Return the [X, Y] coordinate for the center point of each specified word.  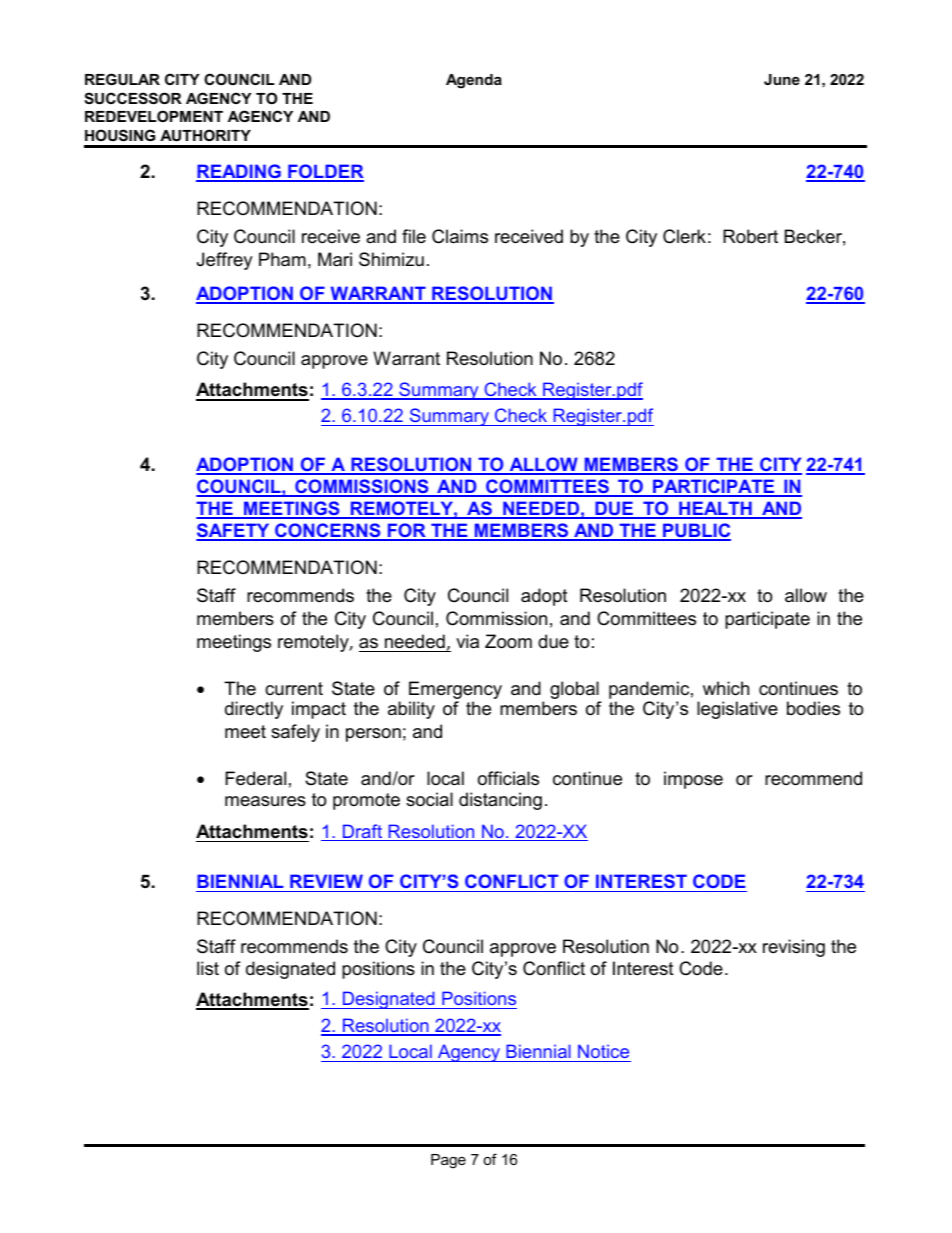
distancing [500, 801]
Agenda [474, 81]
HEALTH [715, 509]
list [208, 968]
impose [693, 780]
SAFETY [234, 531]
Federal [255, 778]
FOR [407, 531]
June [782, 79]
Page [448, 1161]
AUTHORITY [205, 135]
